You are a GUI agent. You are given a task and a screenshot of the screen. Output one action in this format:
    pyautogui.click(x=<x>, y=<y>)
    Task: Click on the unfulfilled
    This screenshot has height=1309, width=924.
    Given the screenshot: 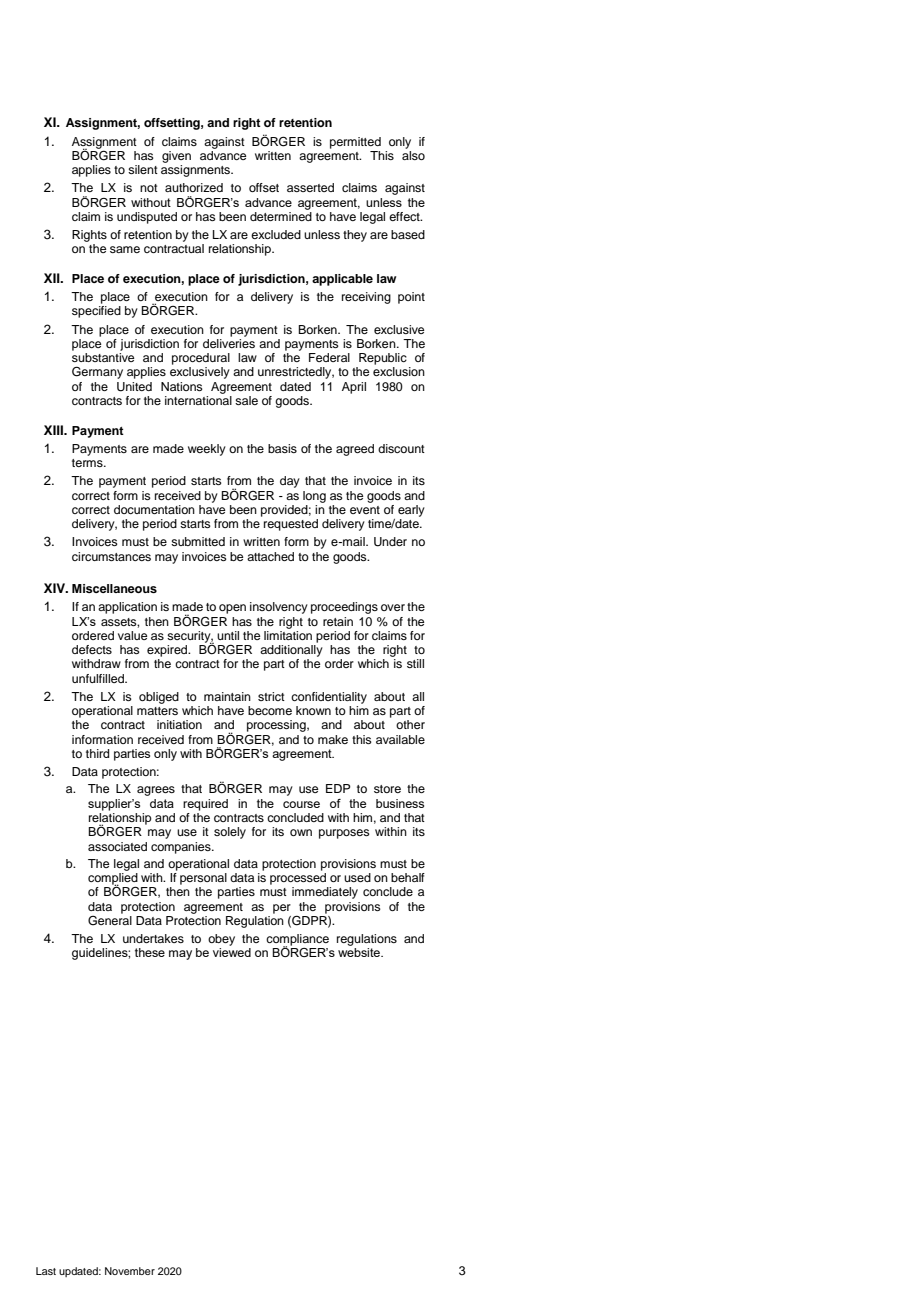 What is the action you would take?
    pyautogui.click(x=99, y=678)
